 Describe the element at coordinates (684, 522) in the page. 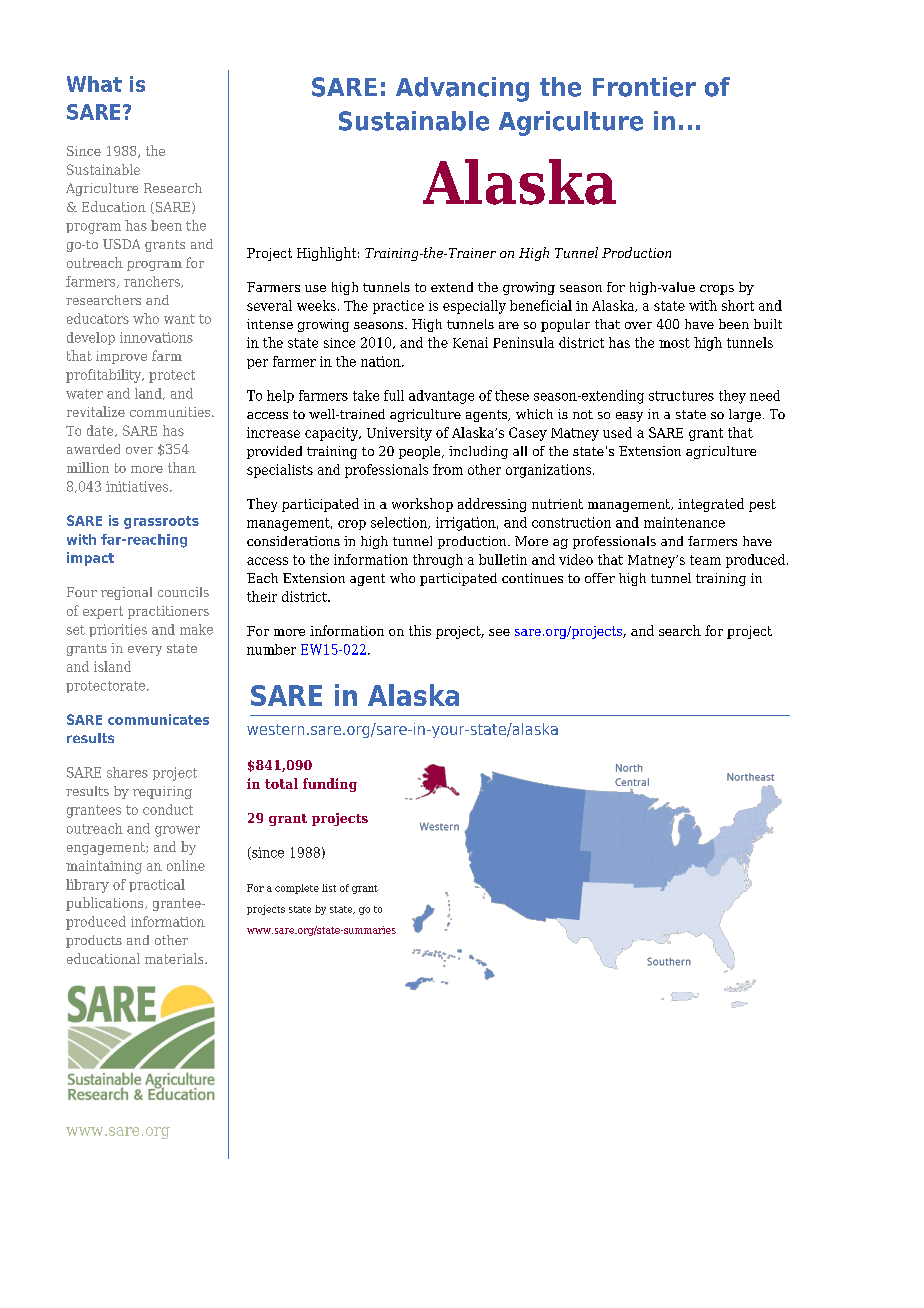

I see `maintenance` at that location.
